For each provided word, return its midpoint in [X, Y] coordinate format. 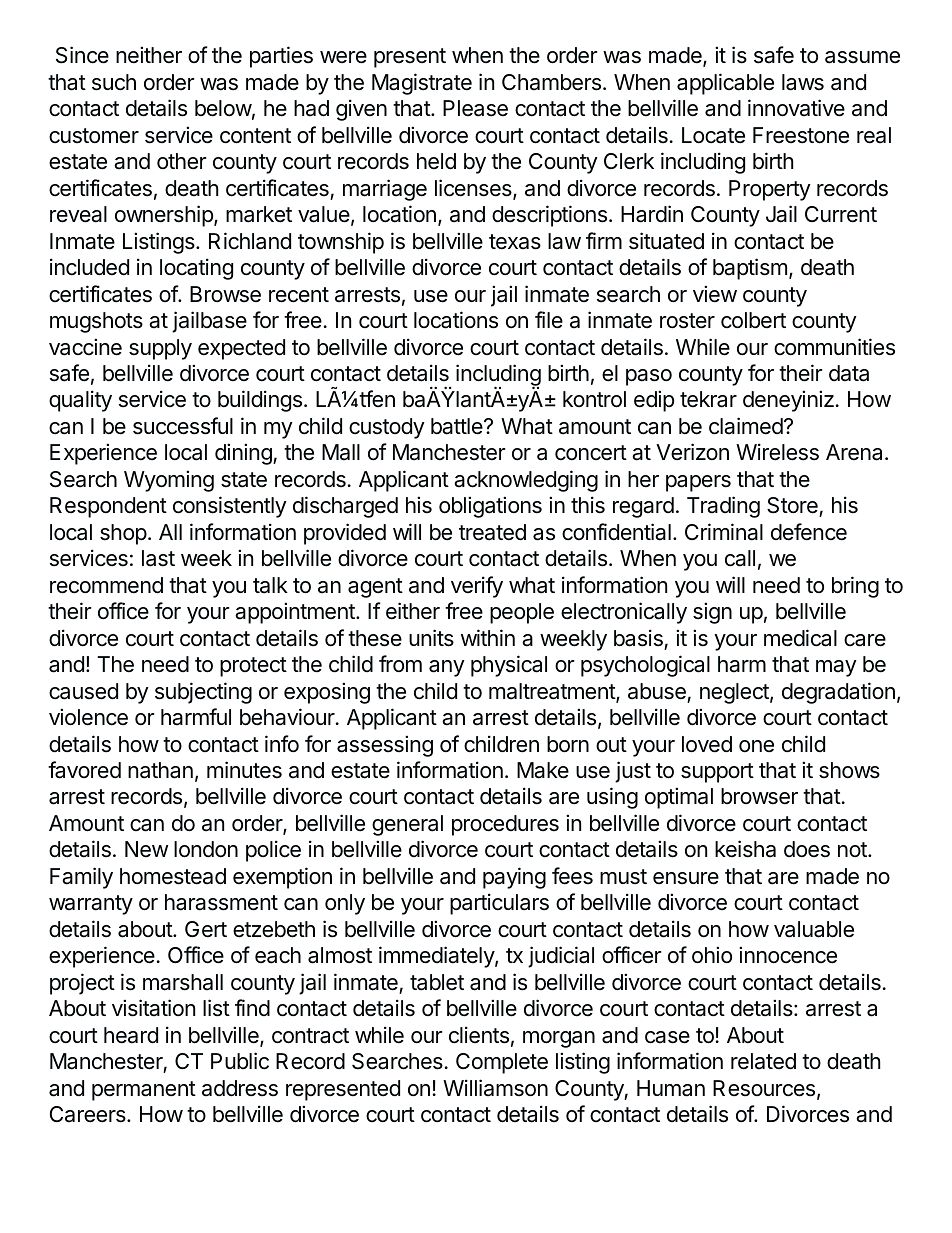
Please [475, 108]
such [114, 82]
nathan [160, 770]
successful [183, 426]
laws [803, 82]
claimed [746, 426]
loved [707, 744]
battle [458, 426]
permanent [144, 1091]
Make [543, 770]
